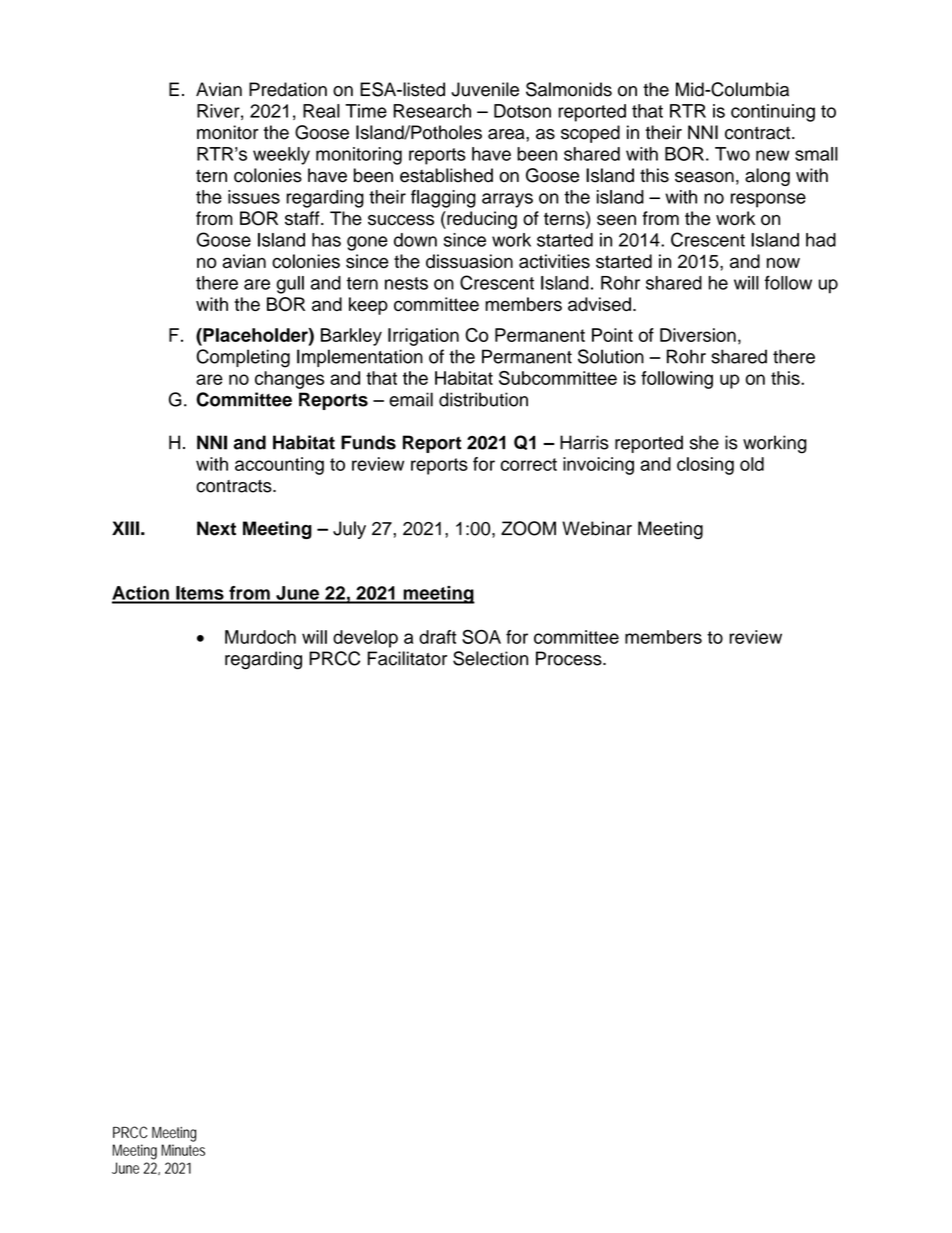  I want to click on SOA, so click(481, 636).
